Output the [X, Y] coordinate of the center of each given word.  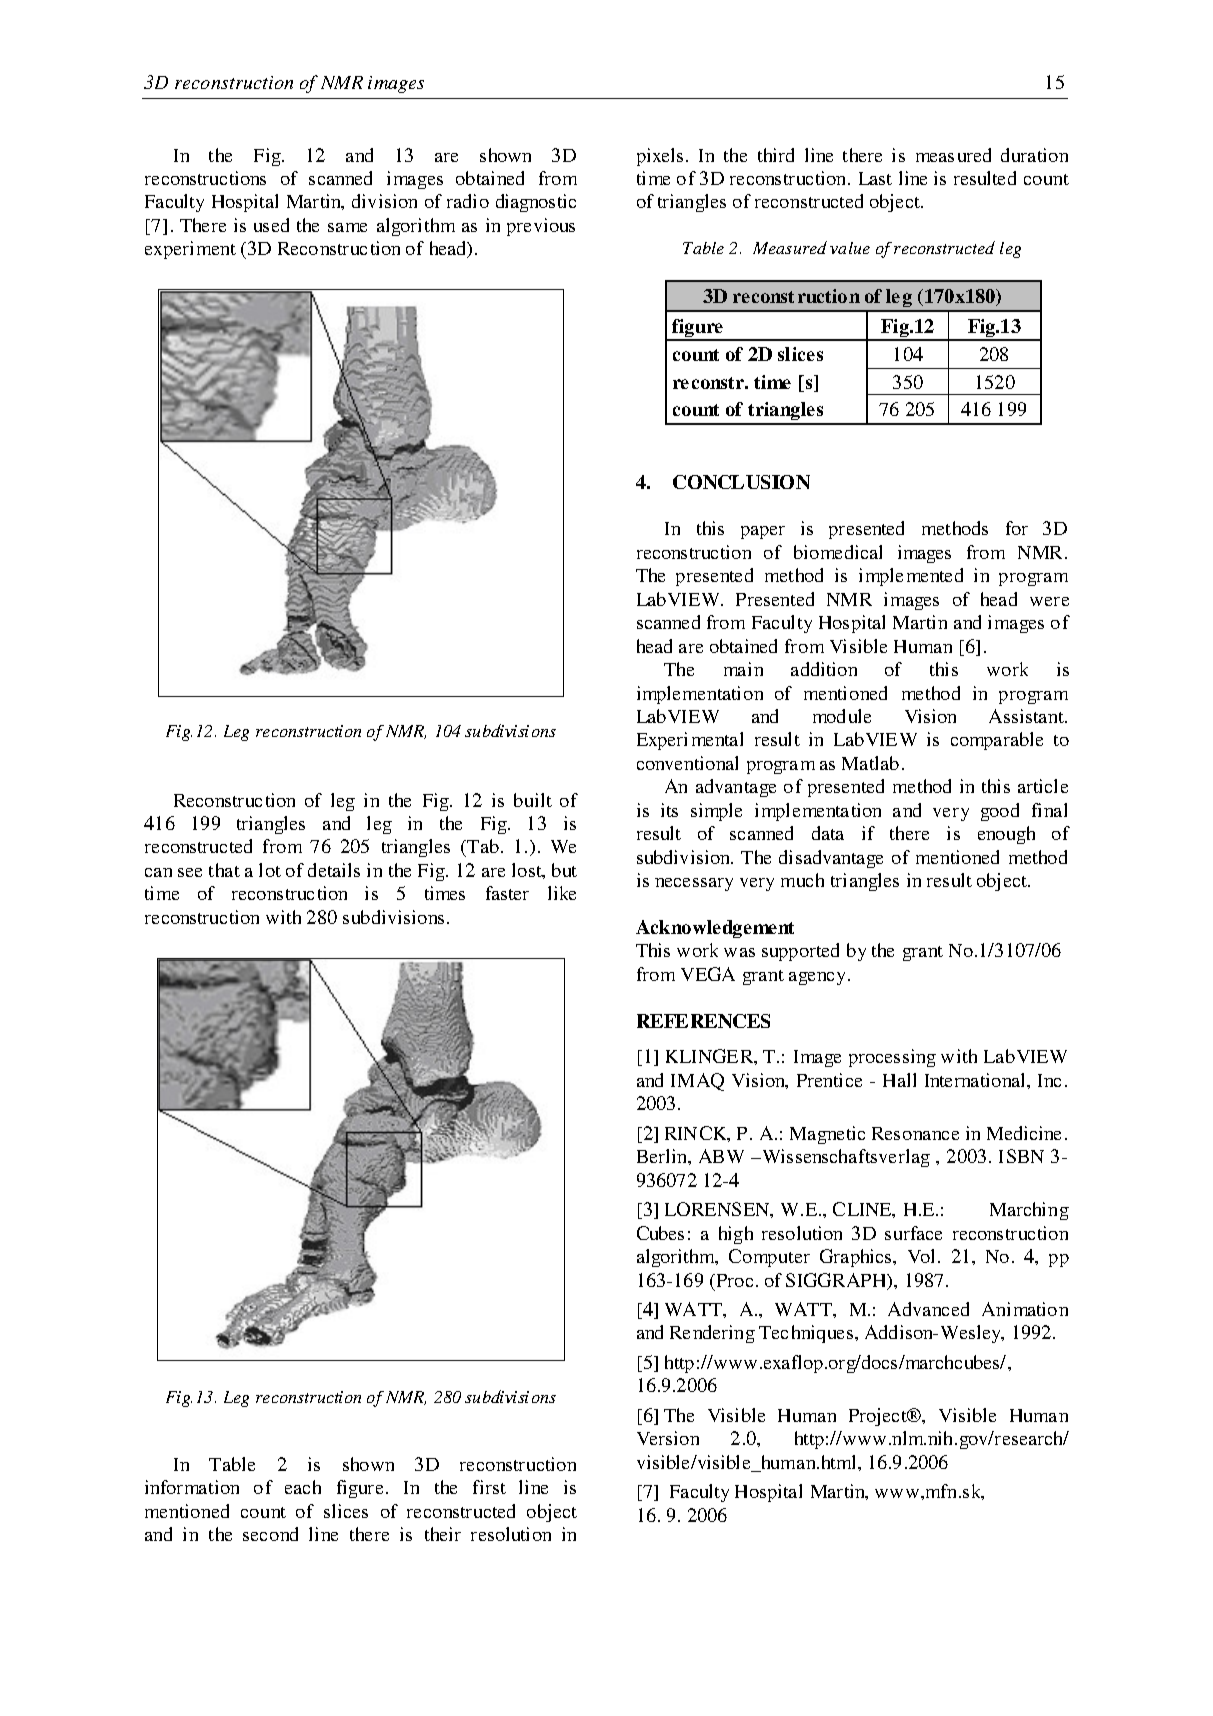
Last [875, 178]
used [271, 225]
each [303, 1487]
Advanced [928, 1309]
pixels [660, 157]
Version [668, 1438]
